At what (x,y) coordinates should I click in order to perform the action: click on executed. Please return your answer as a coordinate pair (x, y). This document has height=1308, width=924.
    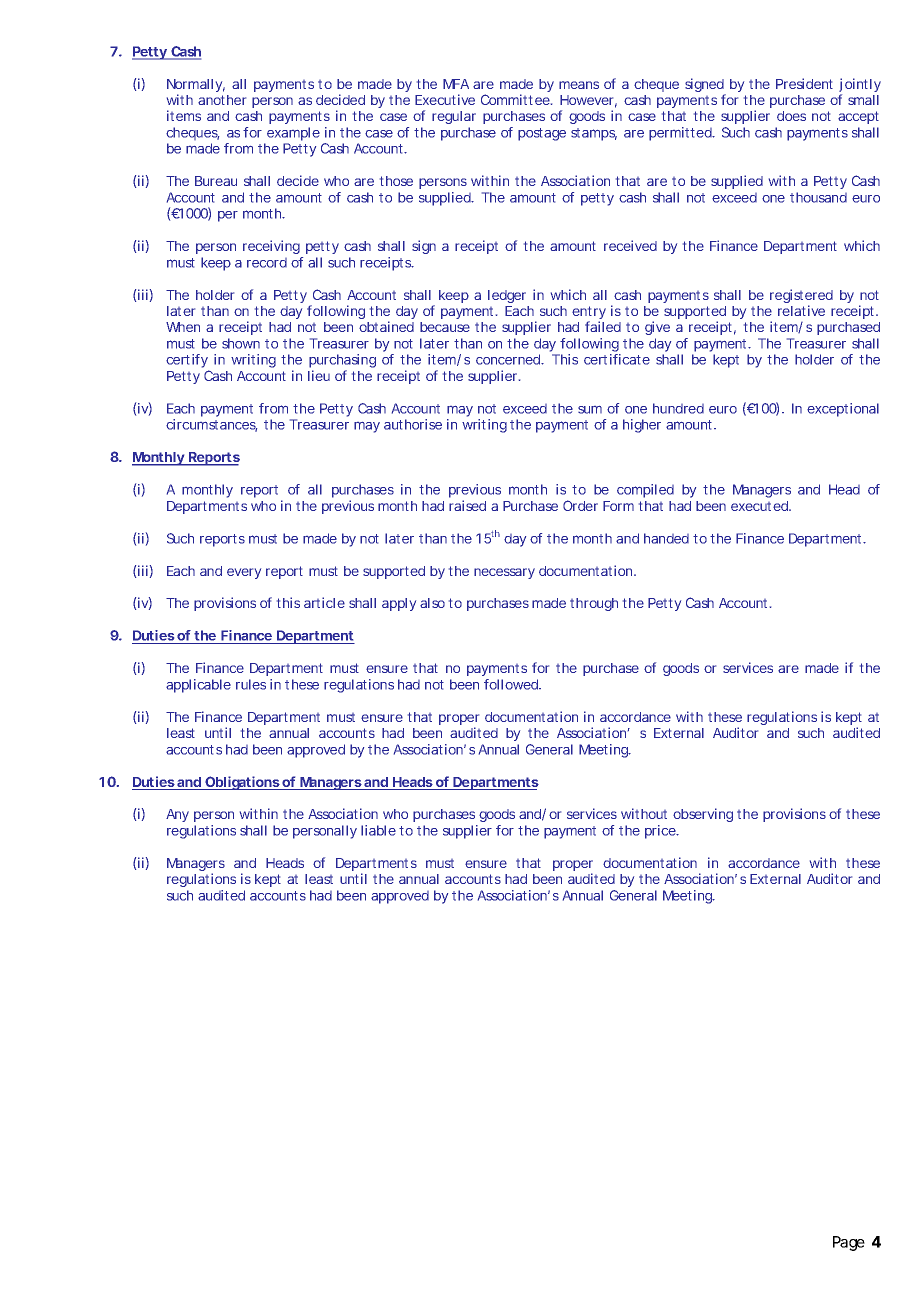
    Looking at the image, I should click on (760, 506).
